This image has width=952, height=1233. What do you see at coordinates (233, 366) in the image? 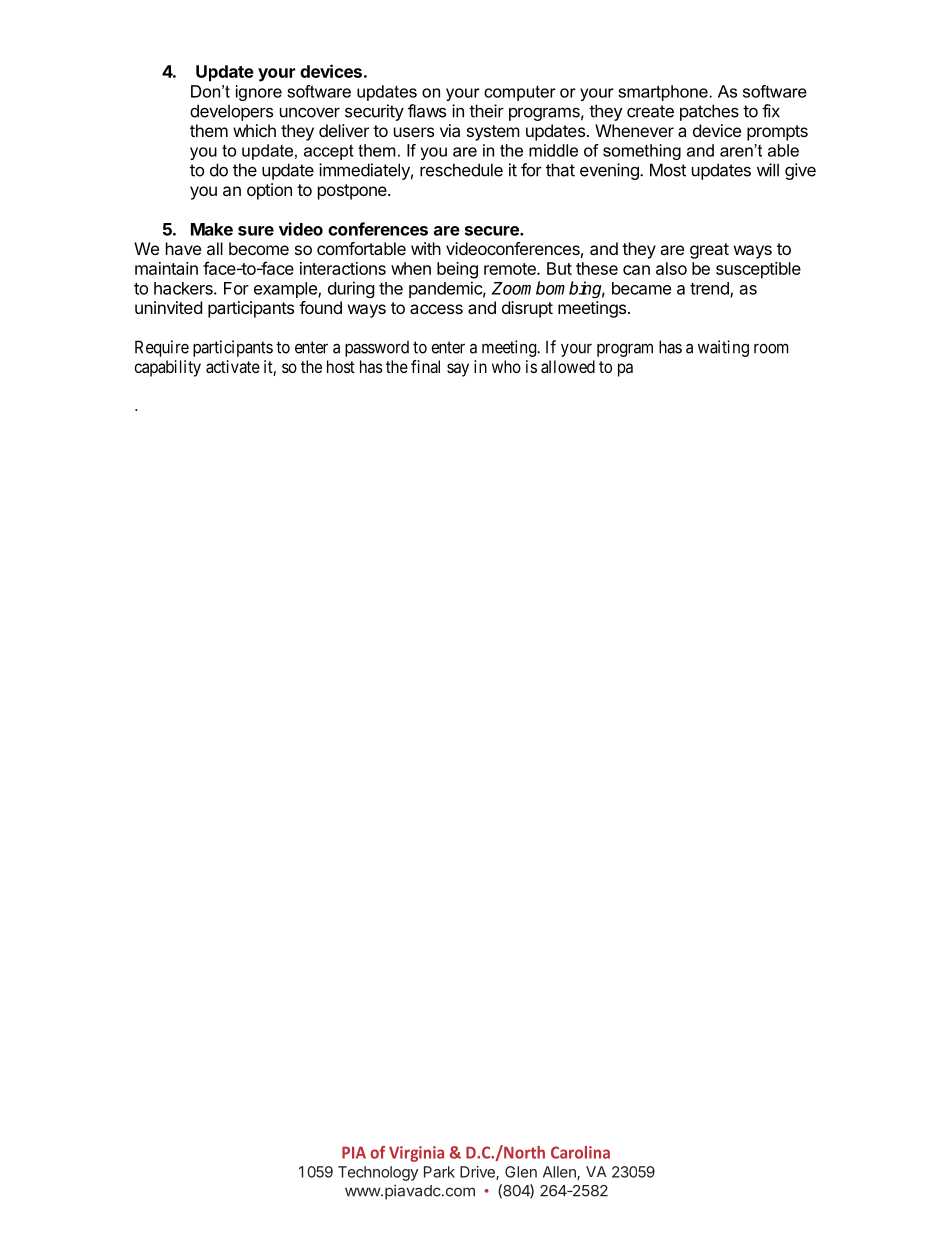
I see `activate` at bounding box center [233, 366].
